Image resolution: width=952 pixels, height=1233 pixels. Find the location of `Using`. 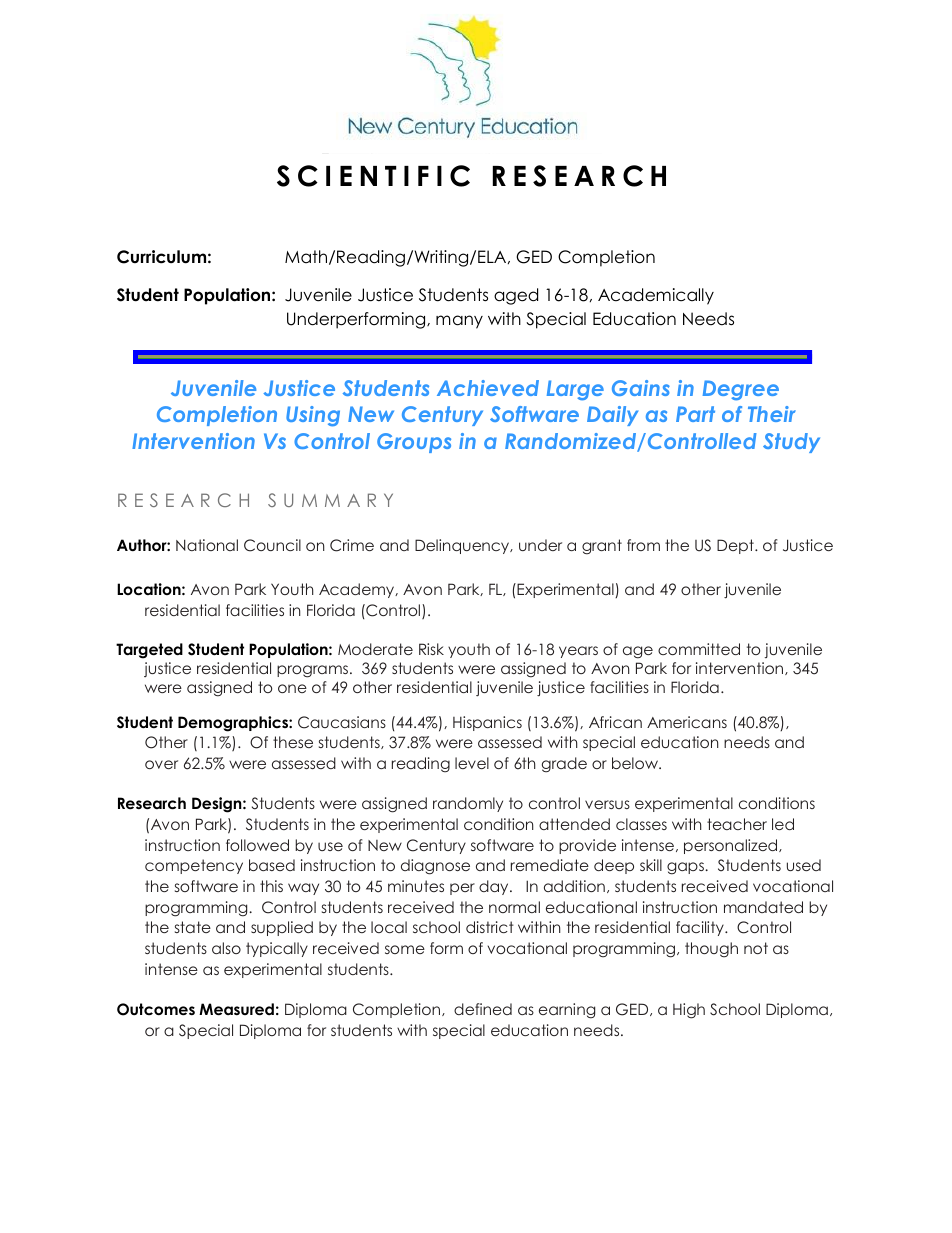

Using is located at coordinates (313, 416).
